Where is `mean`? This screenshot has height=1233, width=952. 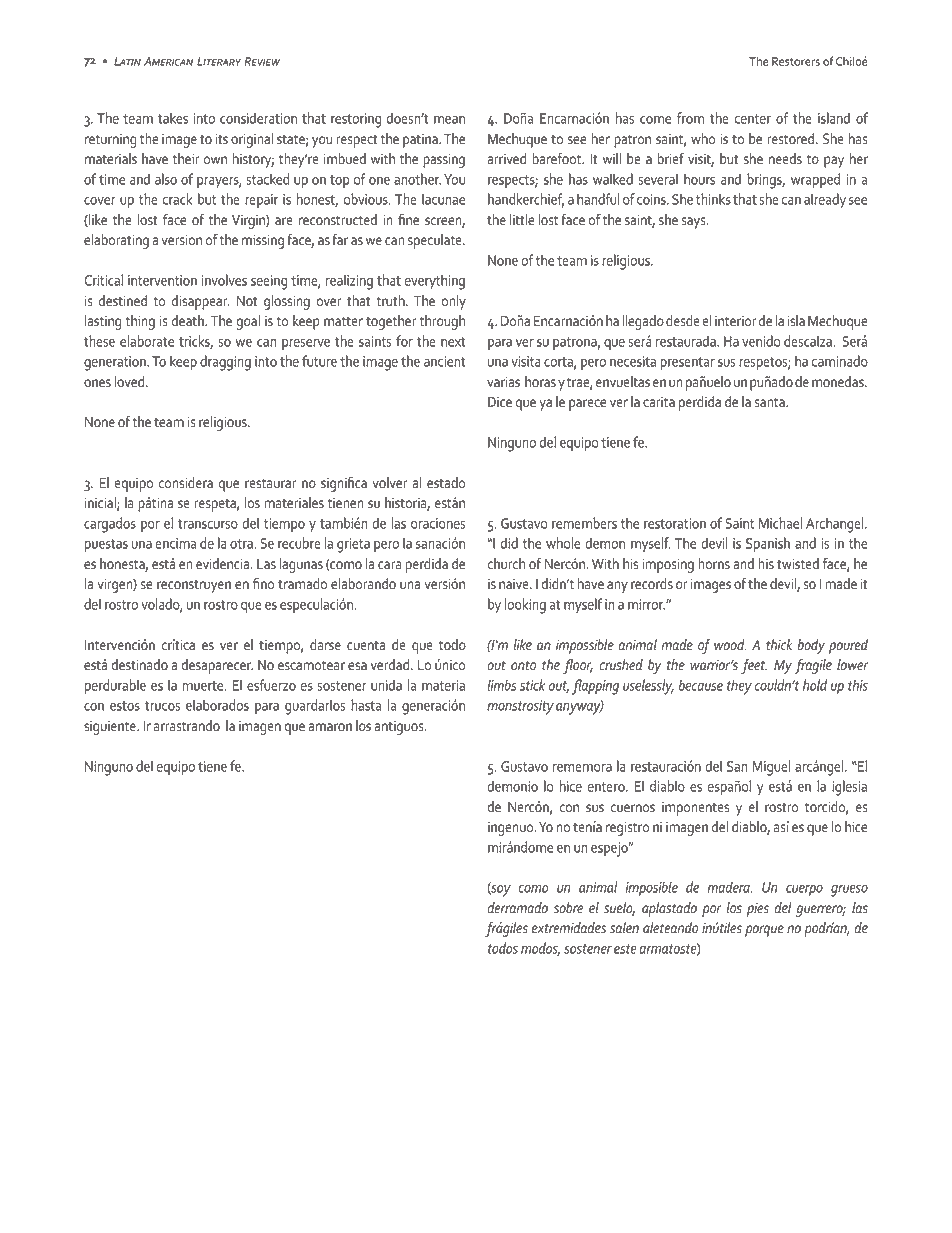 mean is located at coordinates (449, 120).
